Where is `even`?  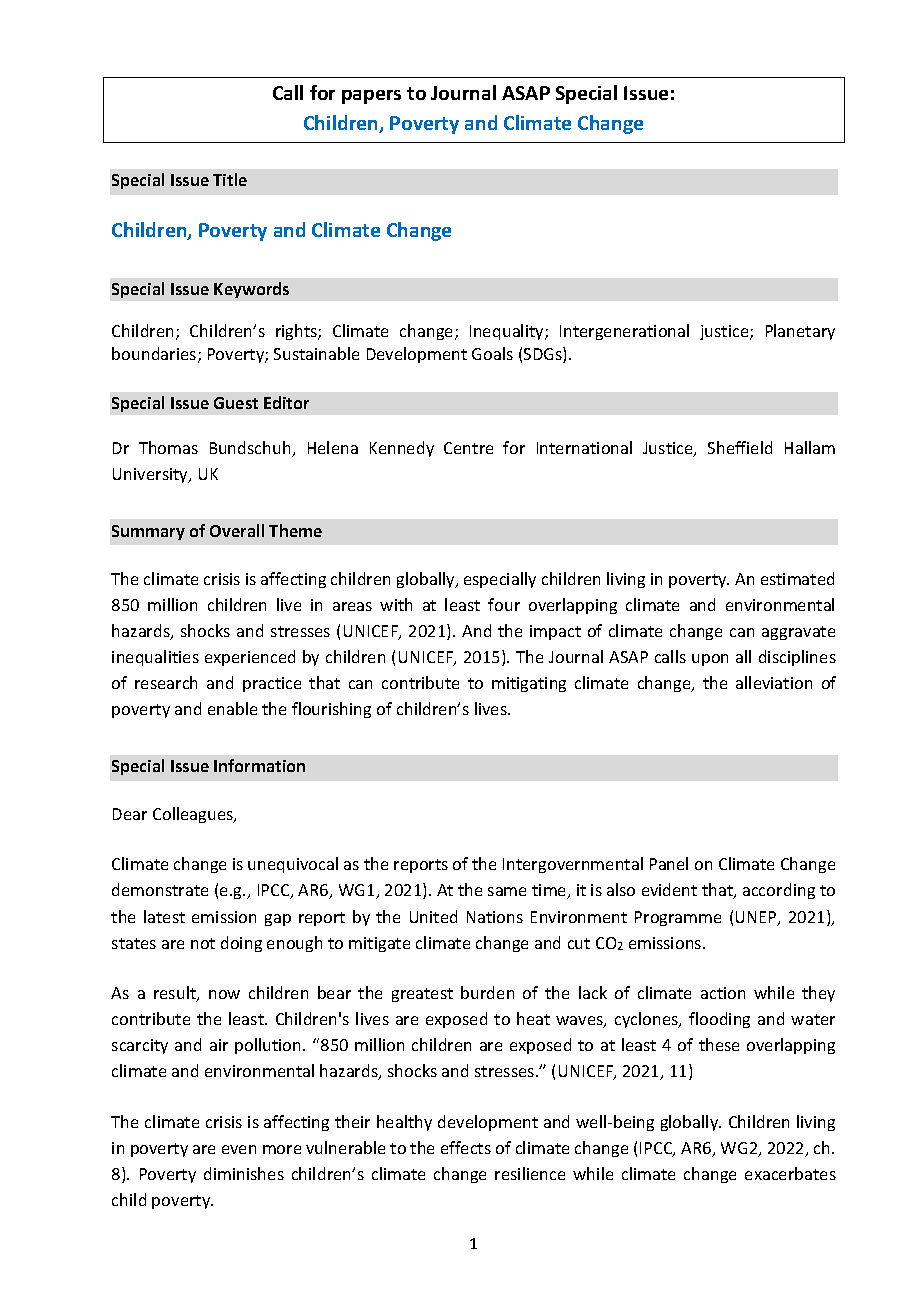 even is located at coordinates (239, 1149).
